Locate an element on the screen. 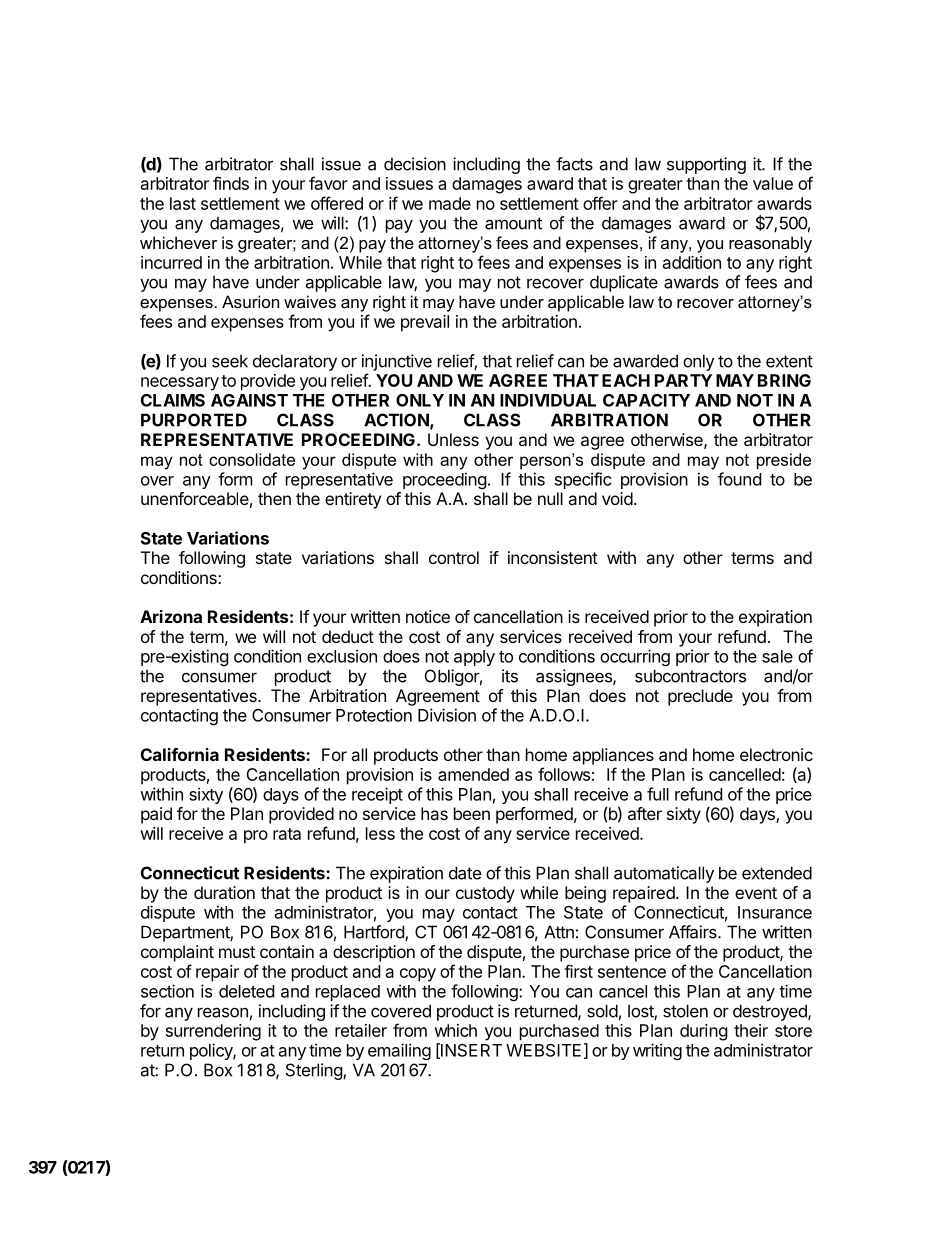  WEBSITE is located at coordinates (543, 1050).
